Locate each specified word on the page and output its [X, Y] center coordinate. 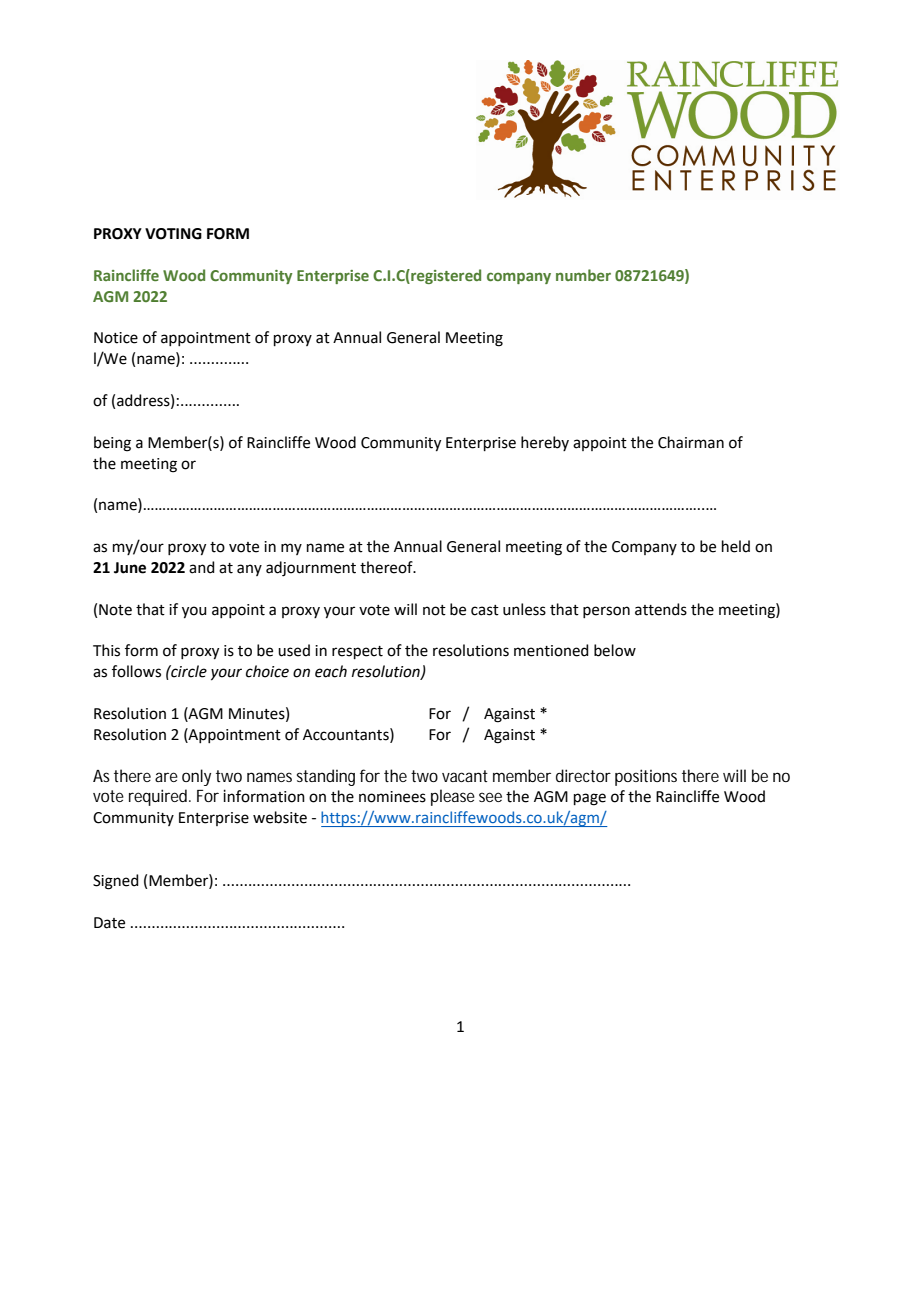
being [112, 444]
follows [136, 671]
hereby [545, 443]
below [615, 650]
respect [357, 652]
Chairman [691, 442]
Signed [116, 882]
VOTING [173, 234]
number [583, 275]
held [736, 546]
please [453, 797]
